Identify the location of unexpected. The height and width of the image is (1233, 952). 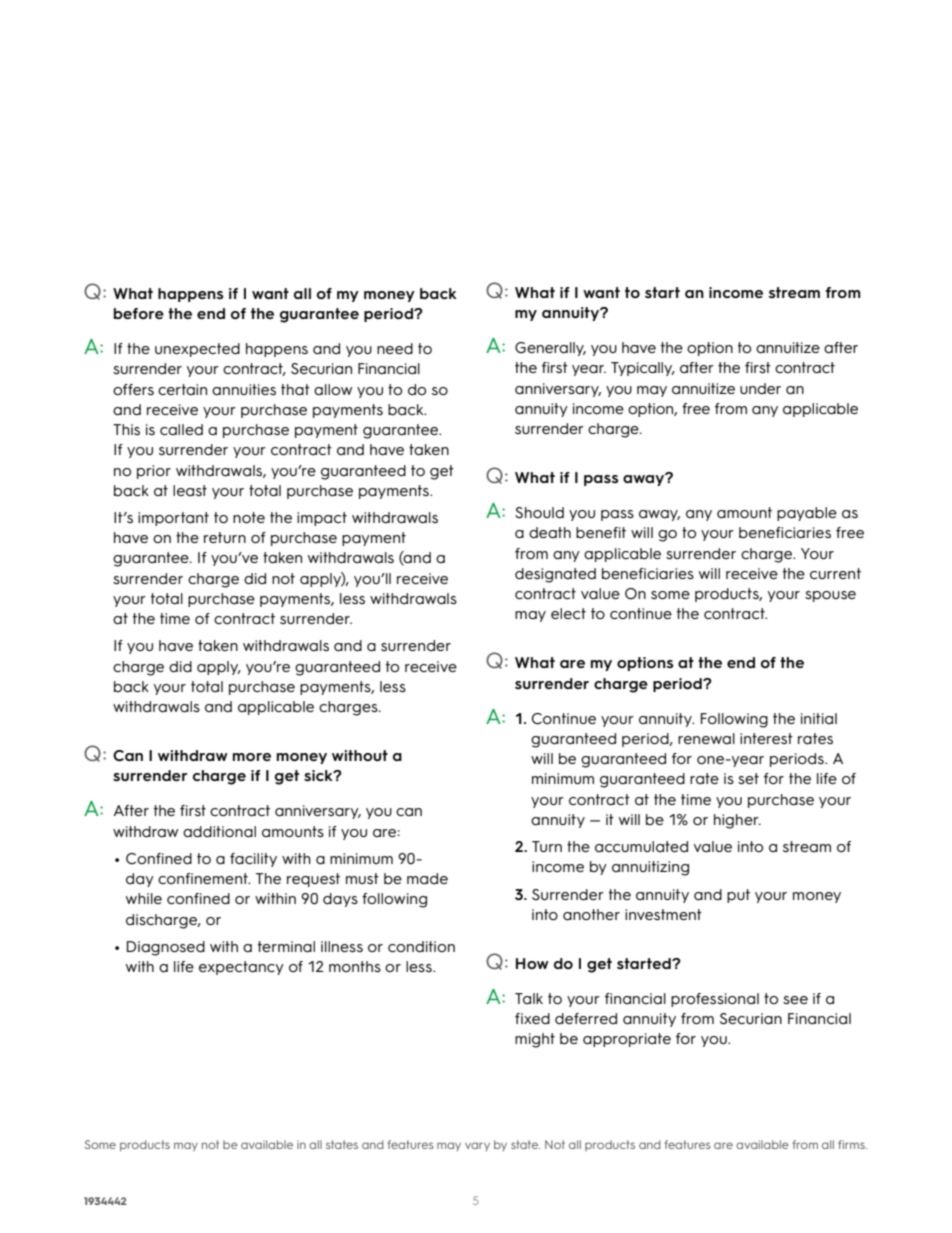
(197, 350).
